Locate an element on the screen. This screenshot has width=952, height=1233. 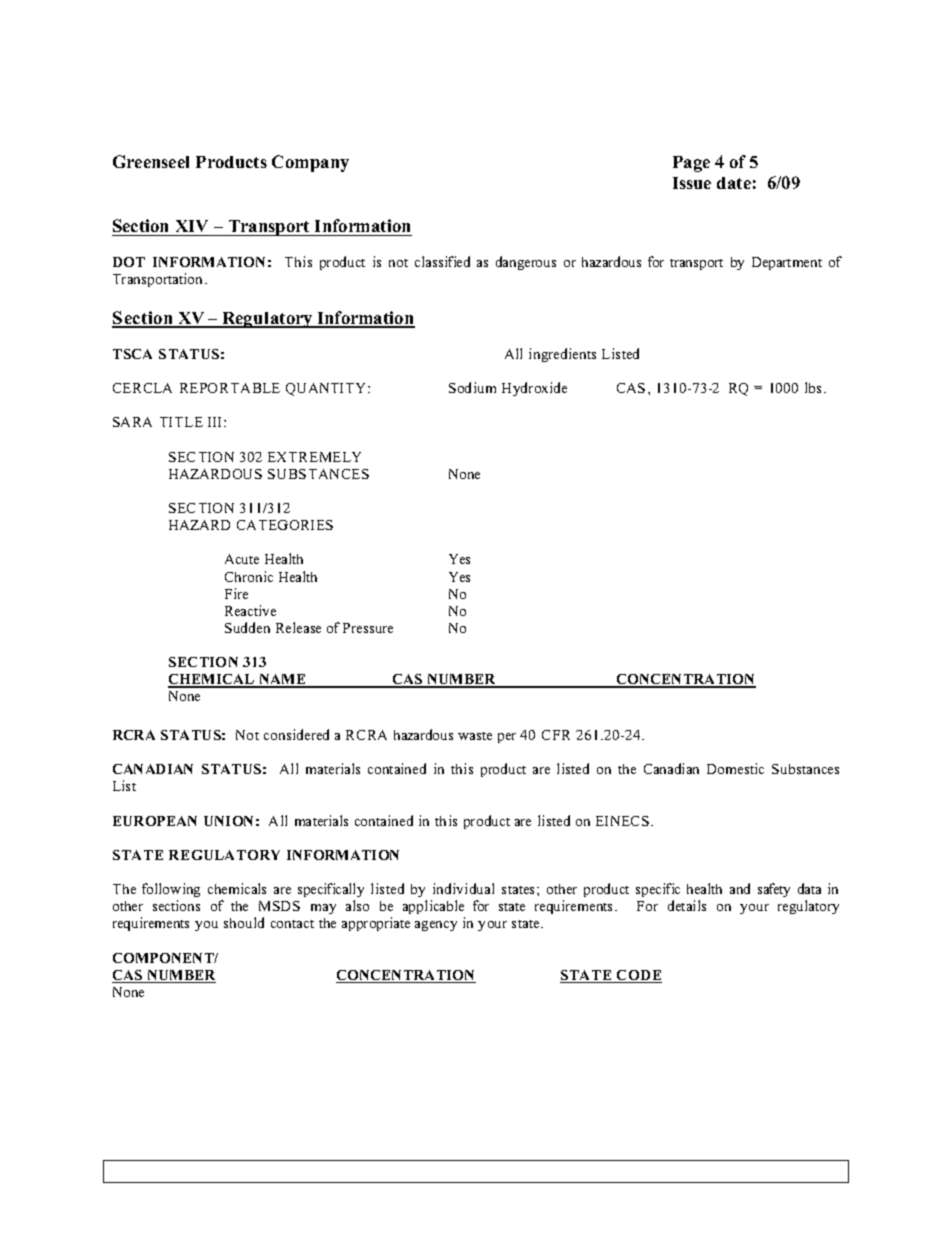
waste is located at coordinates (475, 736).
